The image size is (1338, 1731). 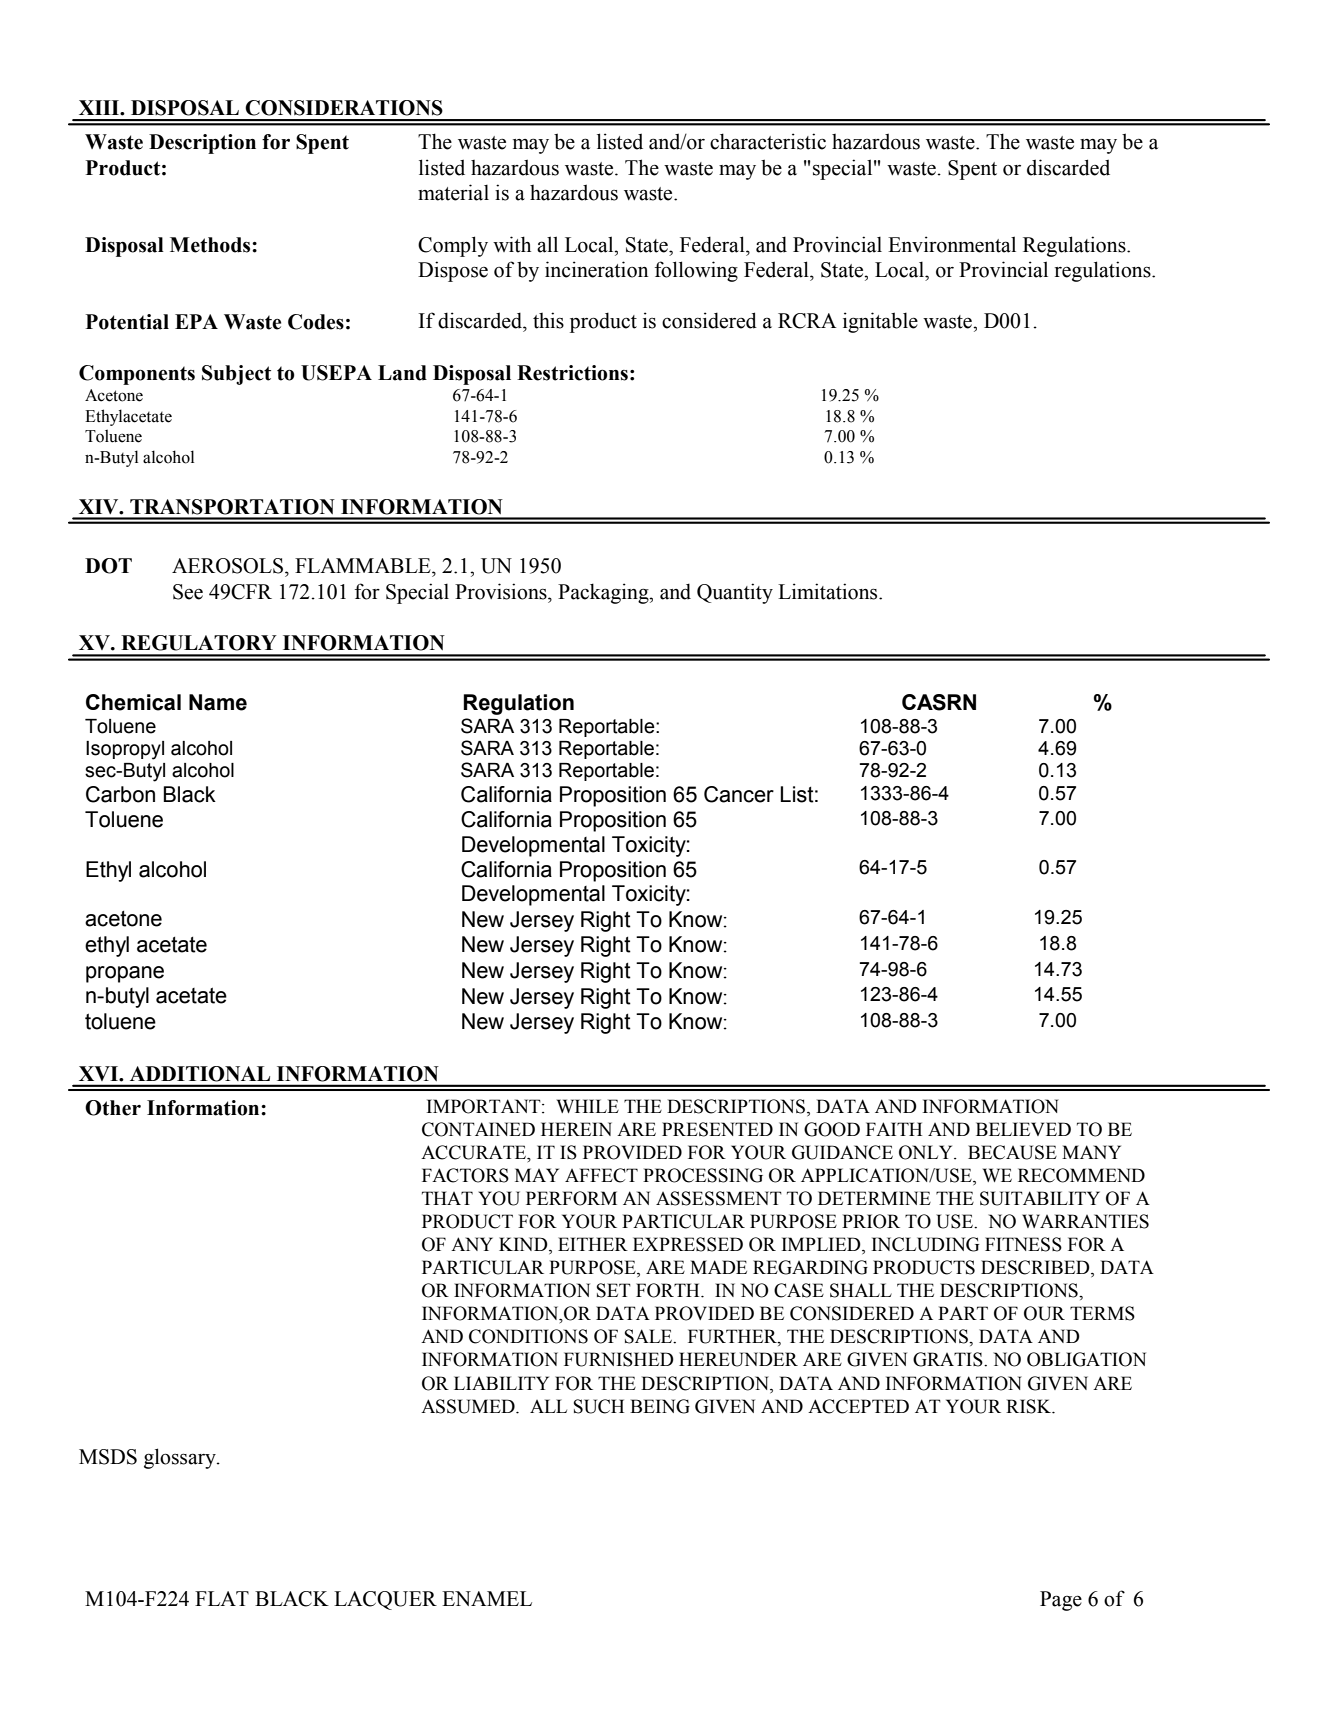 What do you see at coordinates (211, 245) in the screenshot?
I see `Methods` at bounding box center [211, 245].
